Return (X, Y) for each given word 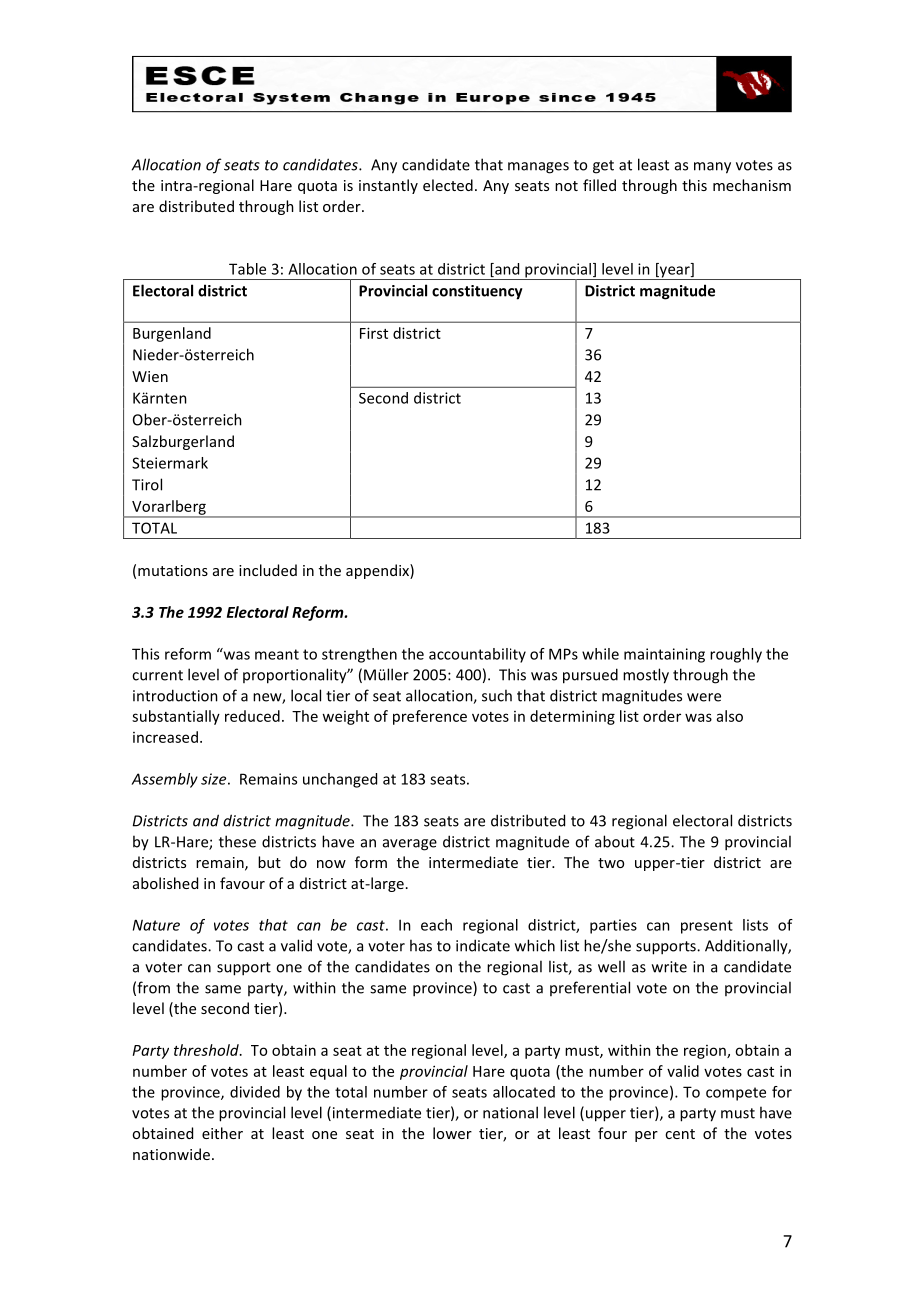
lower (452, 1133)
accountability (477, 655)
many (712, 168)
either (222, 1133)
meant (277, 654)
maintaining (664, 655)
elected (448, 185)
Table (247, 269)
